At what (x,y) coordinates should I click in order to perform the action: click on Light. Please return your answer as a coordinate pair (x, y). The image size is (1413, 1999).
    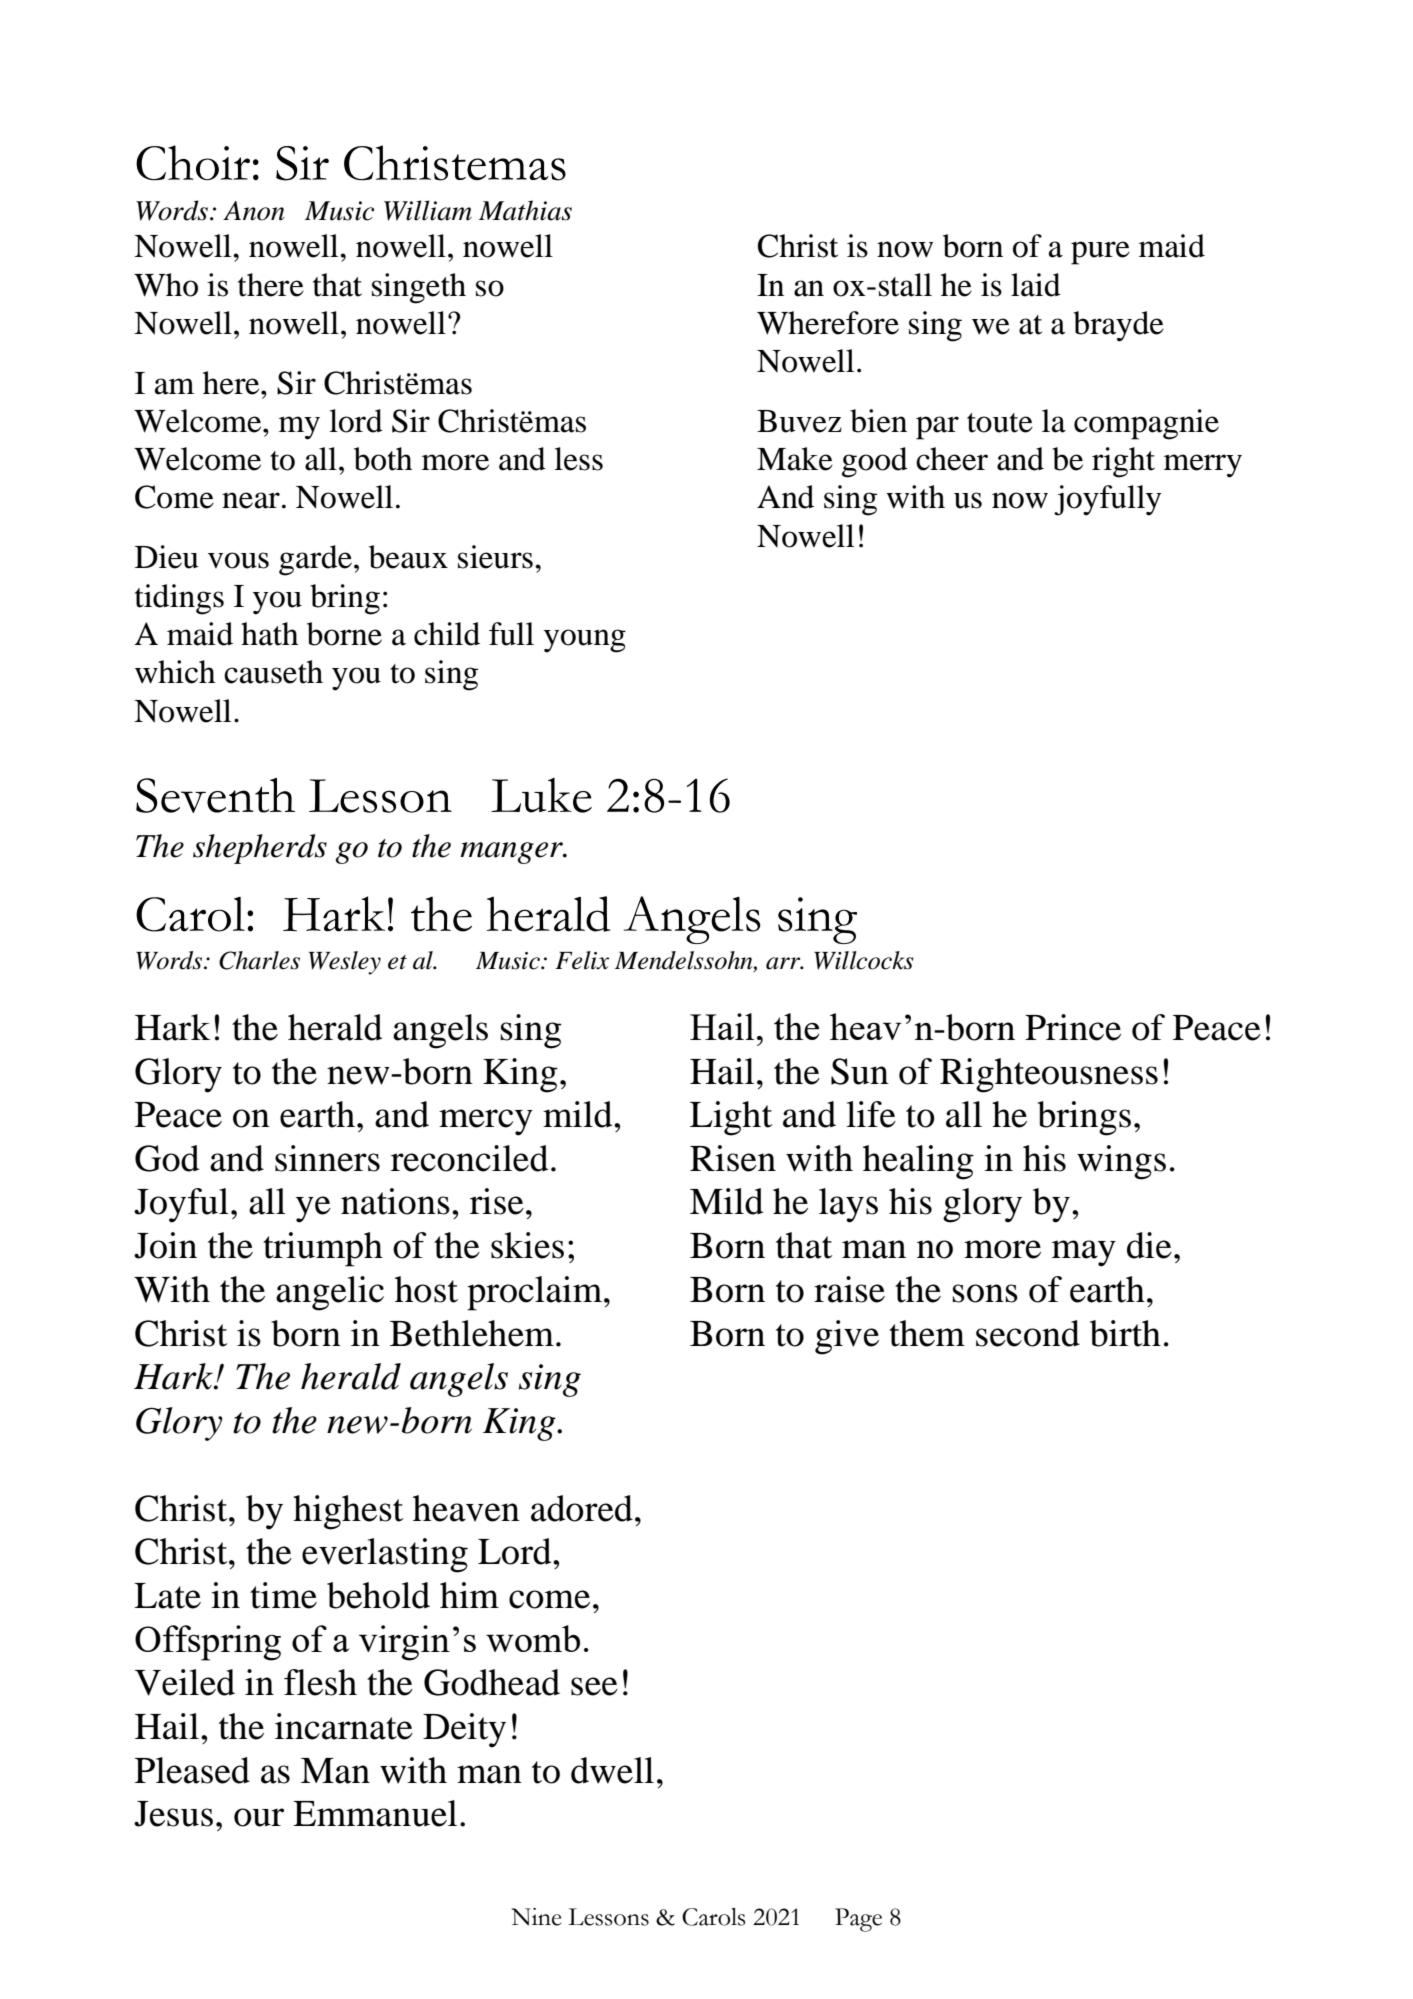
    Looking at the image, I should click on (731, 1118).
